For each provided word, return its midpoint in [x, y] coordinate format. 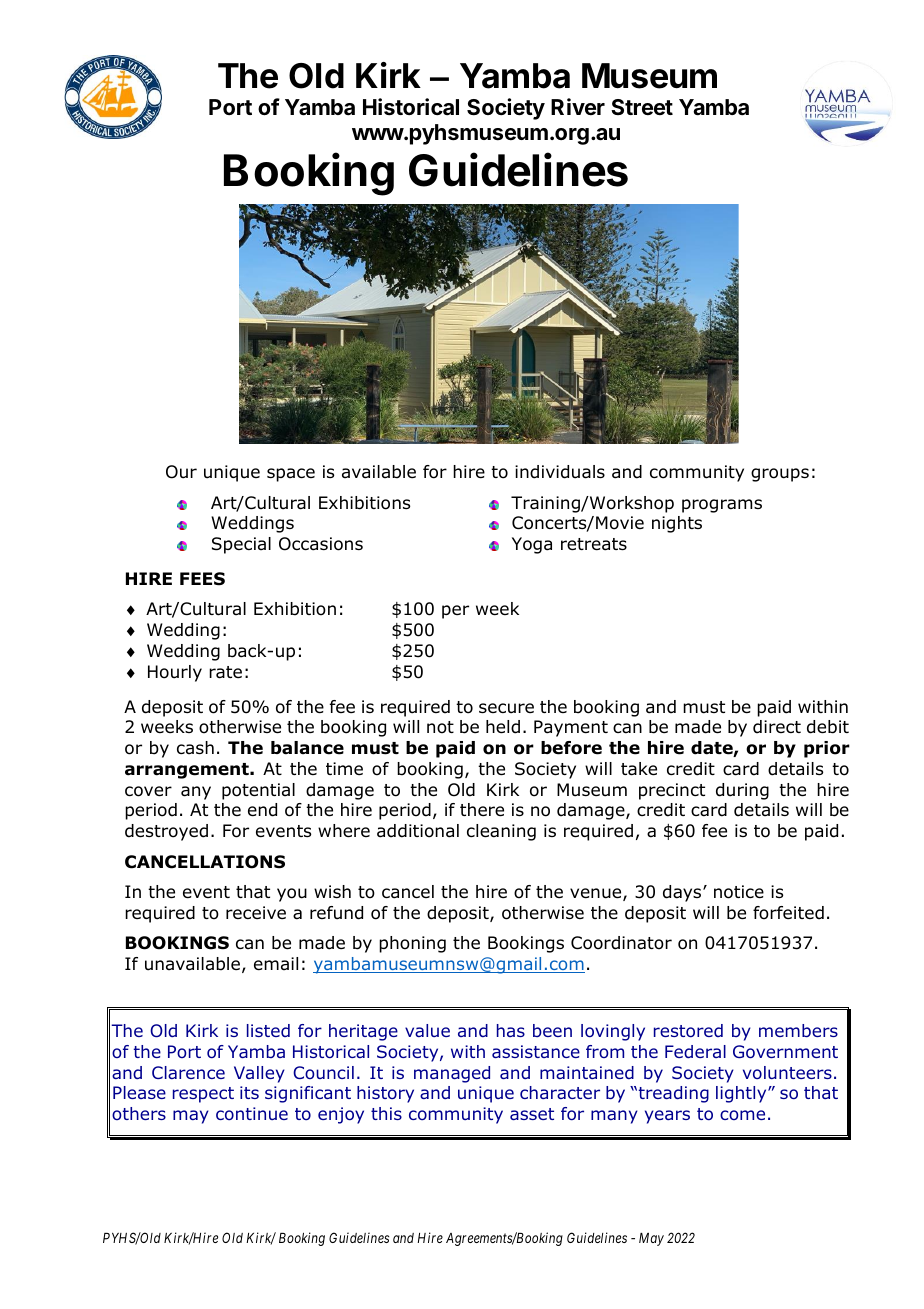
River [578, 106]
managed [452, 1074]
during [742, 791]
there [482, 810]
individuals [560, 472]
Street [642, 107]
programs [722, 506]
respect [203, 1095]
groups [780, 475]
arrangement [188, 771]
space [291, 475]
